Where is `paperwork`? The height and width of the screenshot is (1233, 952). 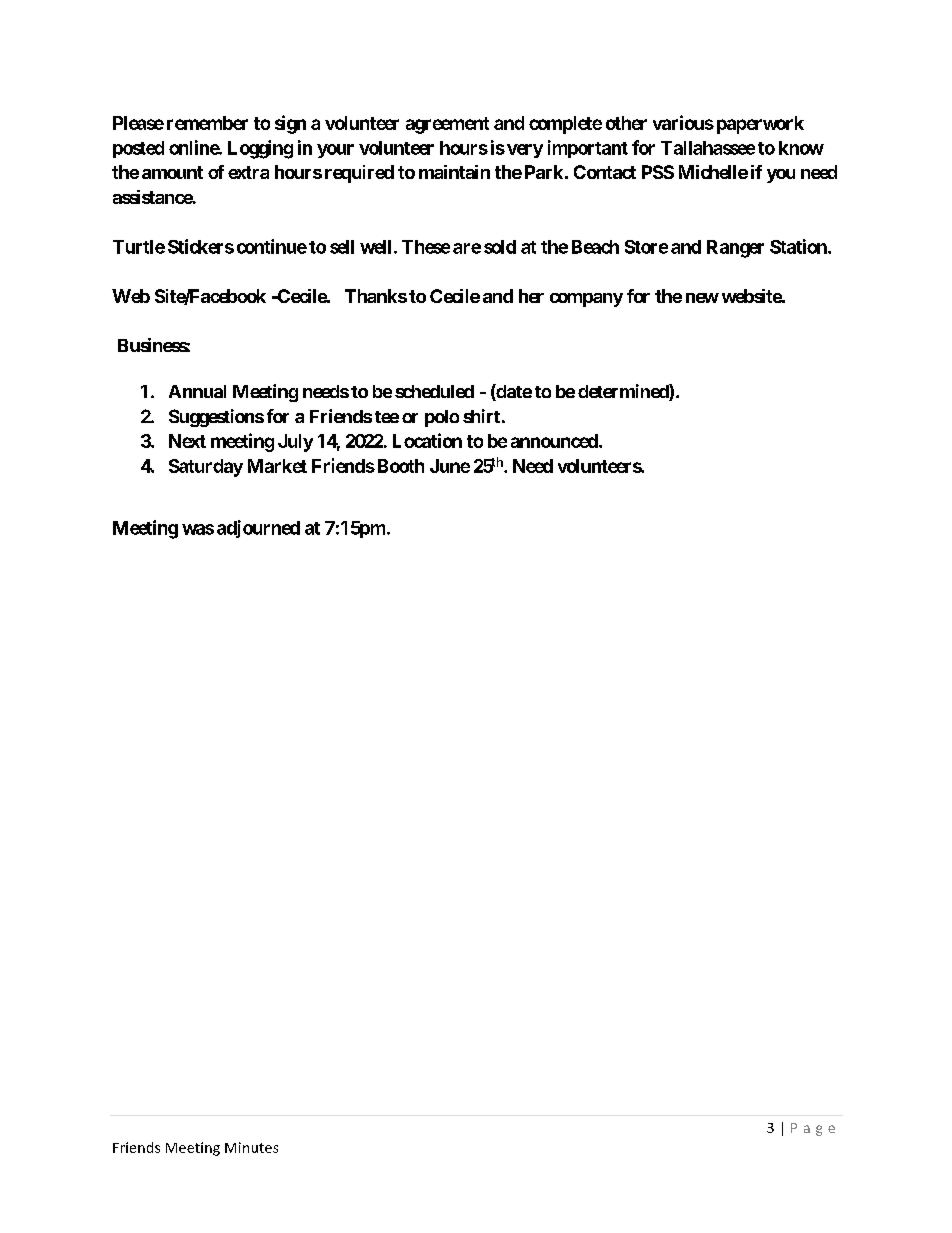 paperwork is located at coordinates (760, 125).
